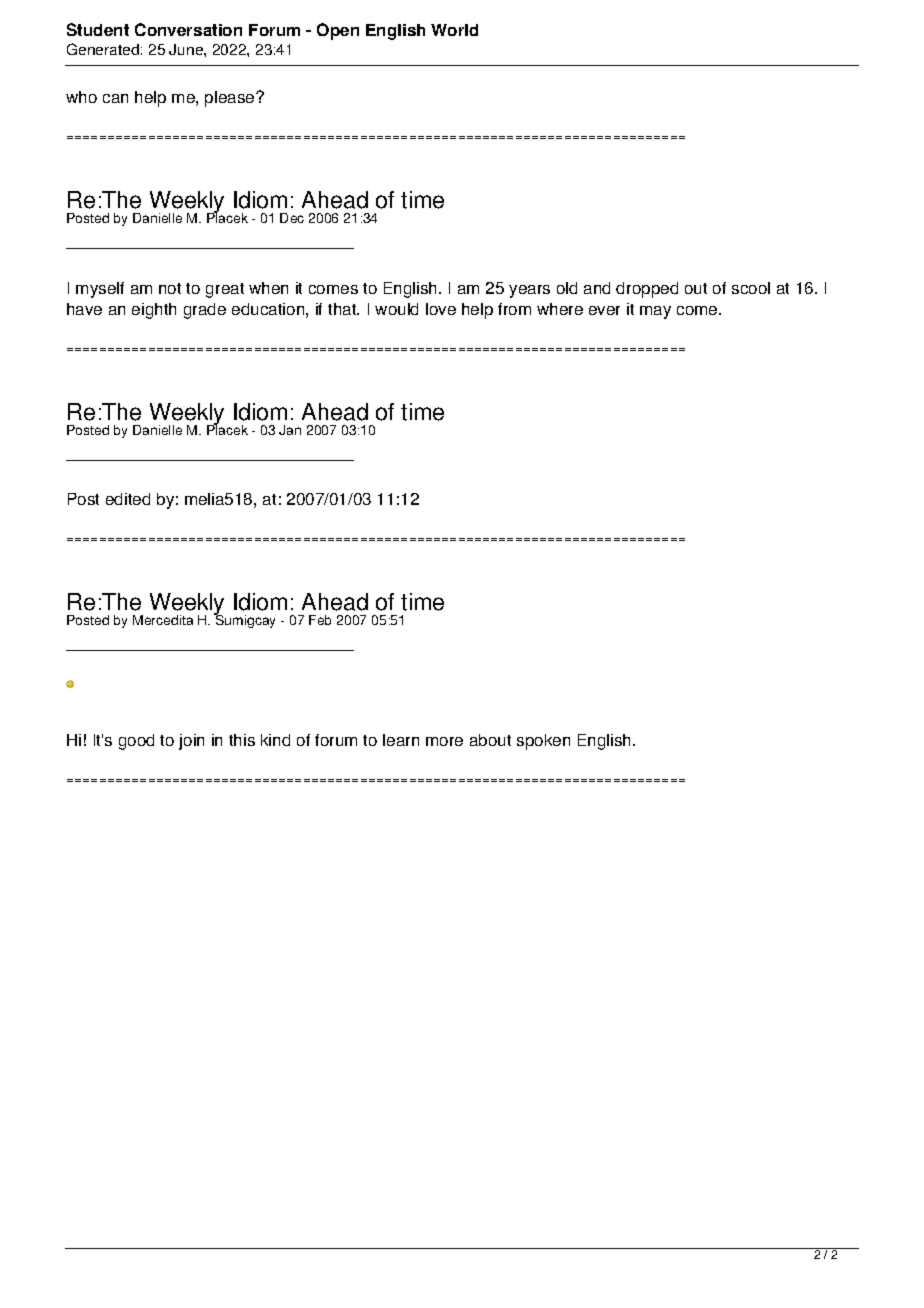 The height and width of the image is (1308, 924). Describe the element at coordinates (338, 31) in the image. I see `Open` at that location.
